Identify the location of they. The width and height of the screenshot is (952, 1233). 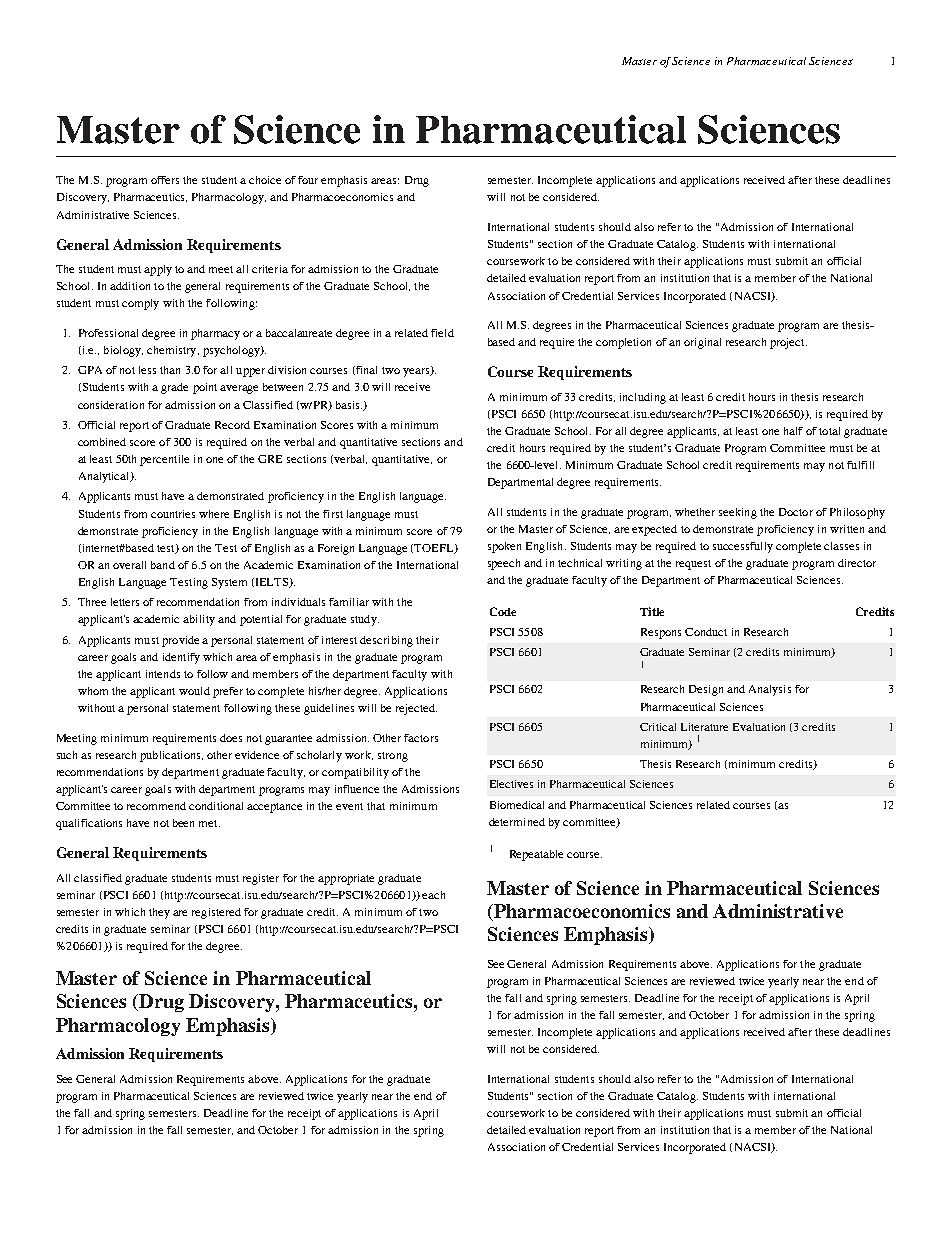
(159, 913).
